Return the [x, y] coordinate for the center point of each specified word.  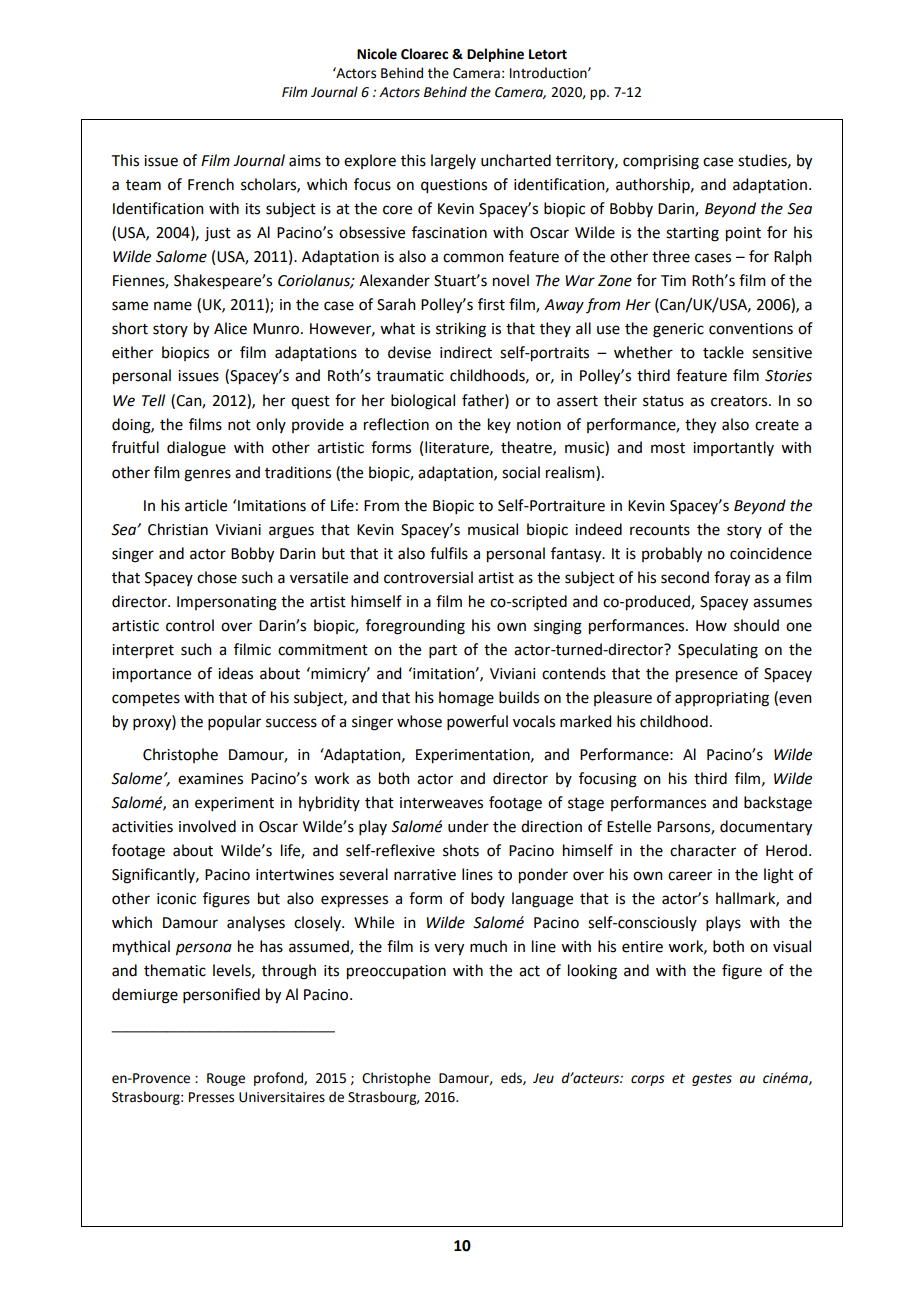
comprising [661, 162]
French [211, 184]
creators [740, 401]
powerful [477, 722]
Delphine [495, 55]
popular [234, 722]
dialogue [196, 449]
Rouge [226, 1079]
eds [512, 1078]
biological [423, 402]
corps [648, 1080]
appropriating [722, 699]
